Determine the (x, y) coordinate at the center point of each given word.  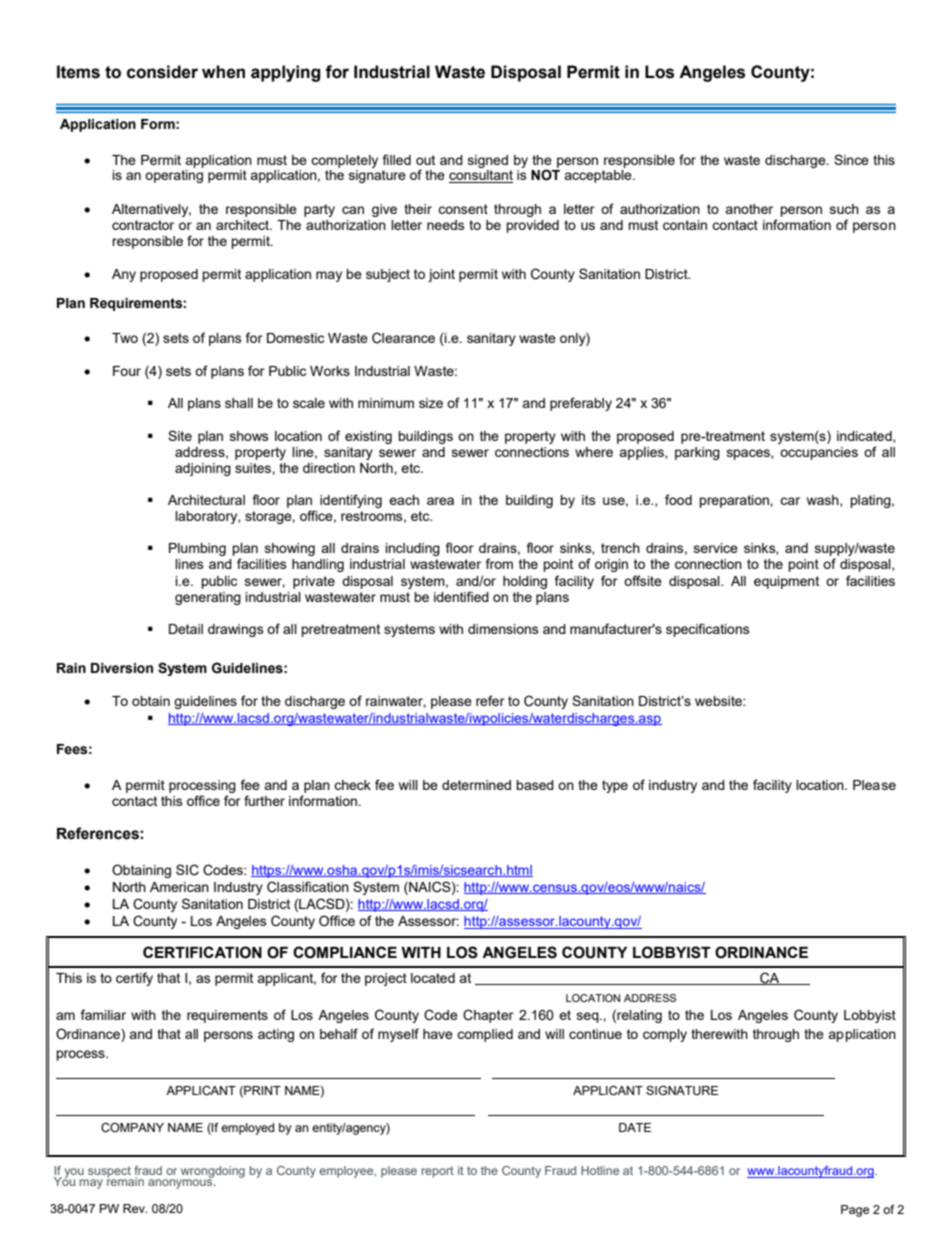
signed (488, 161)
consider (162, 72)
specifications (708, 630)
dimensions (503, 629)
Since (851, 159)
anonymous (181, 1183)
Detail (186, 629)
